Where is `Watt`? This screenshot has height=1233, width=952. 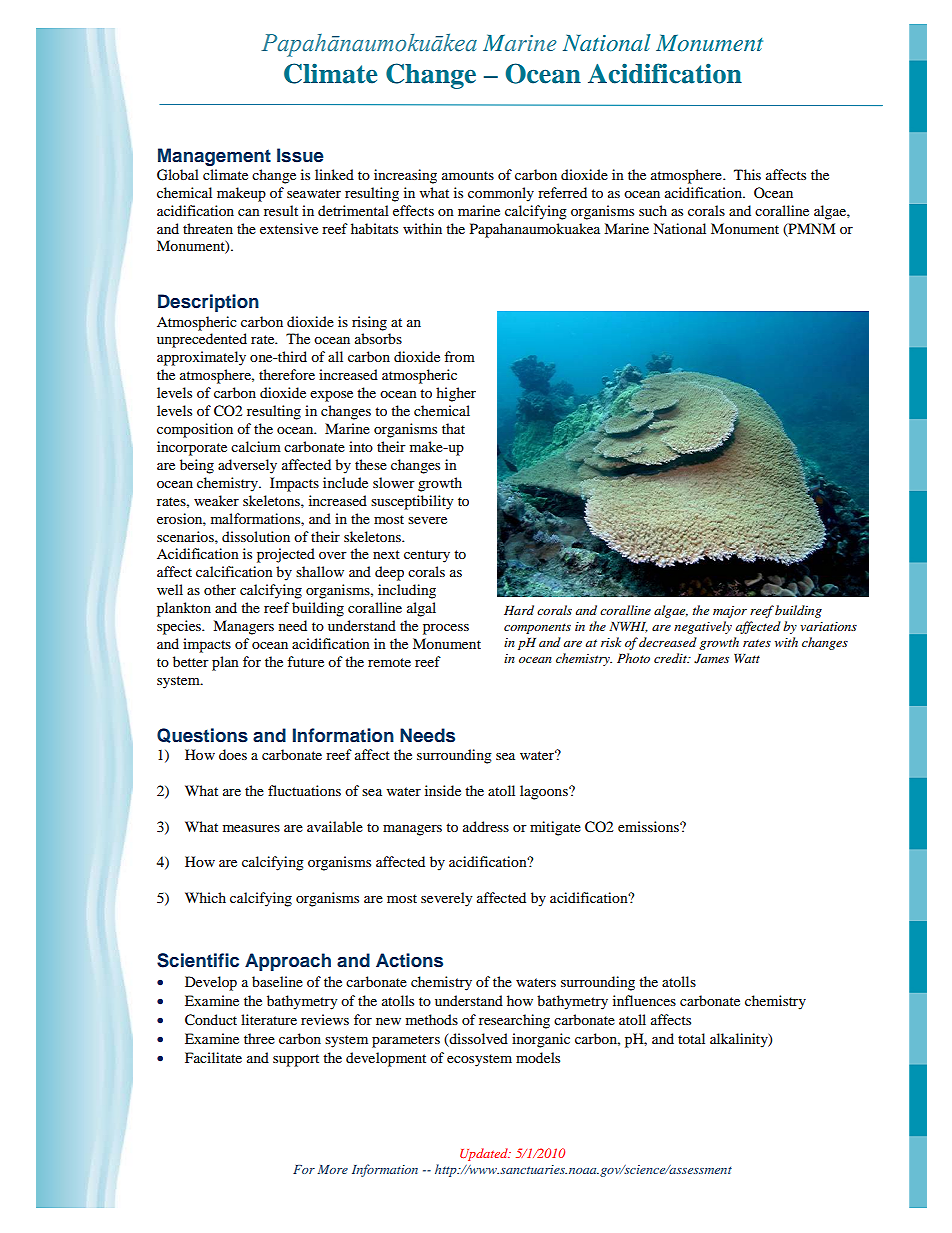 Watt is located at coordinates (747, 658).
